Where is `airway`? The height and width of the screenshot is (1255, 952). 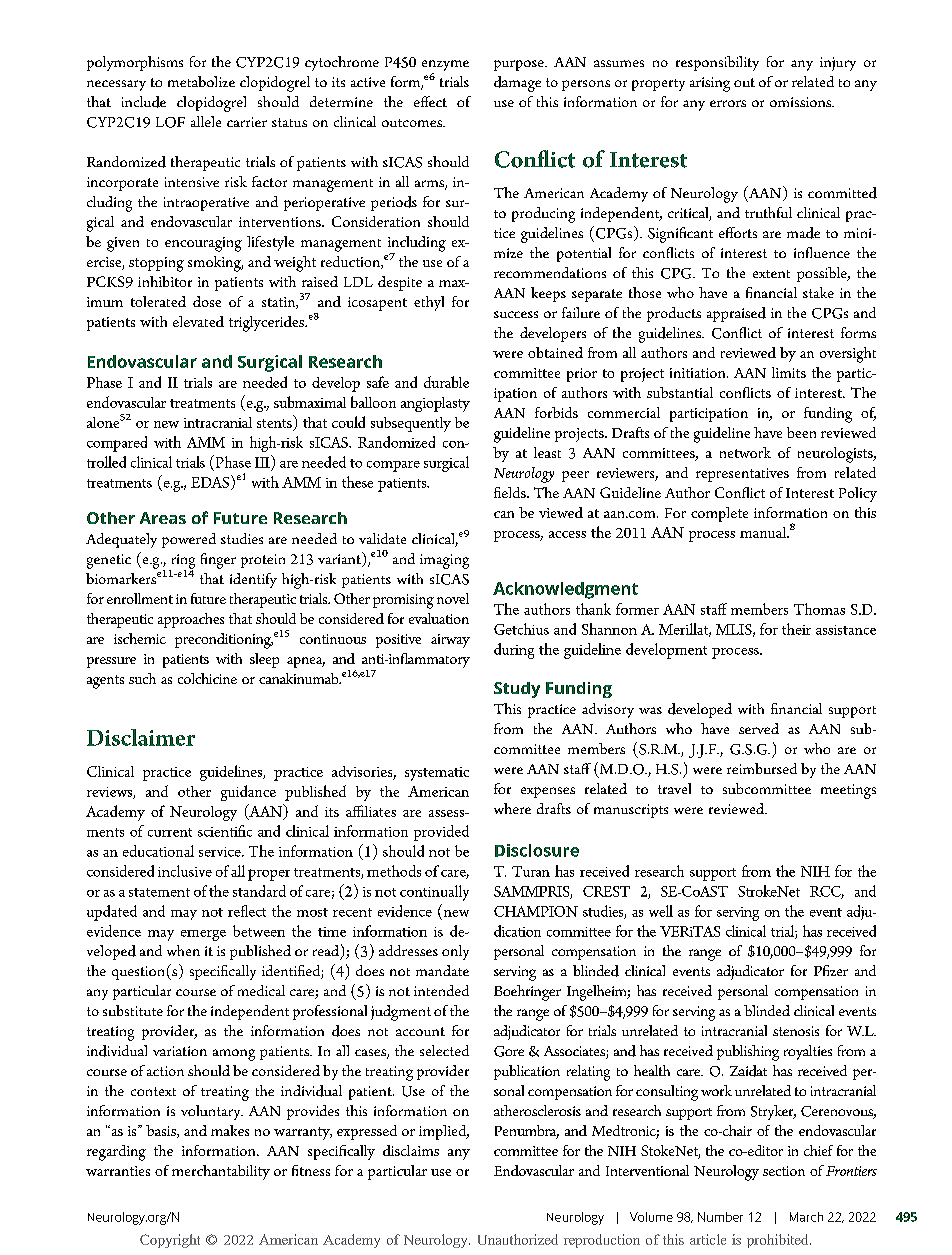 airway is located at coordinates (450, 641).
